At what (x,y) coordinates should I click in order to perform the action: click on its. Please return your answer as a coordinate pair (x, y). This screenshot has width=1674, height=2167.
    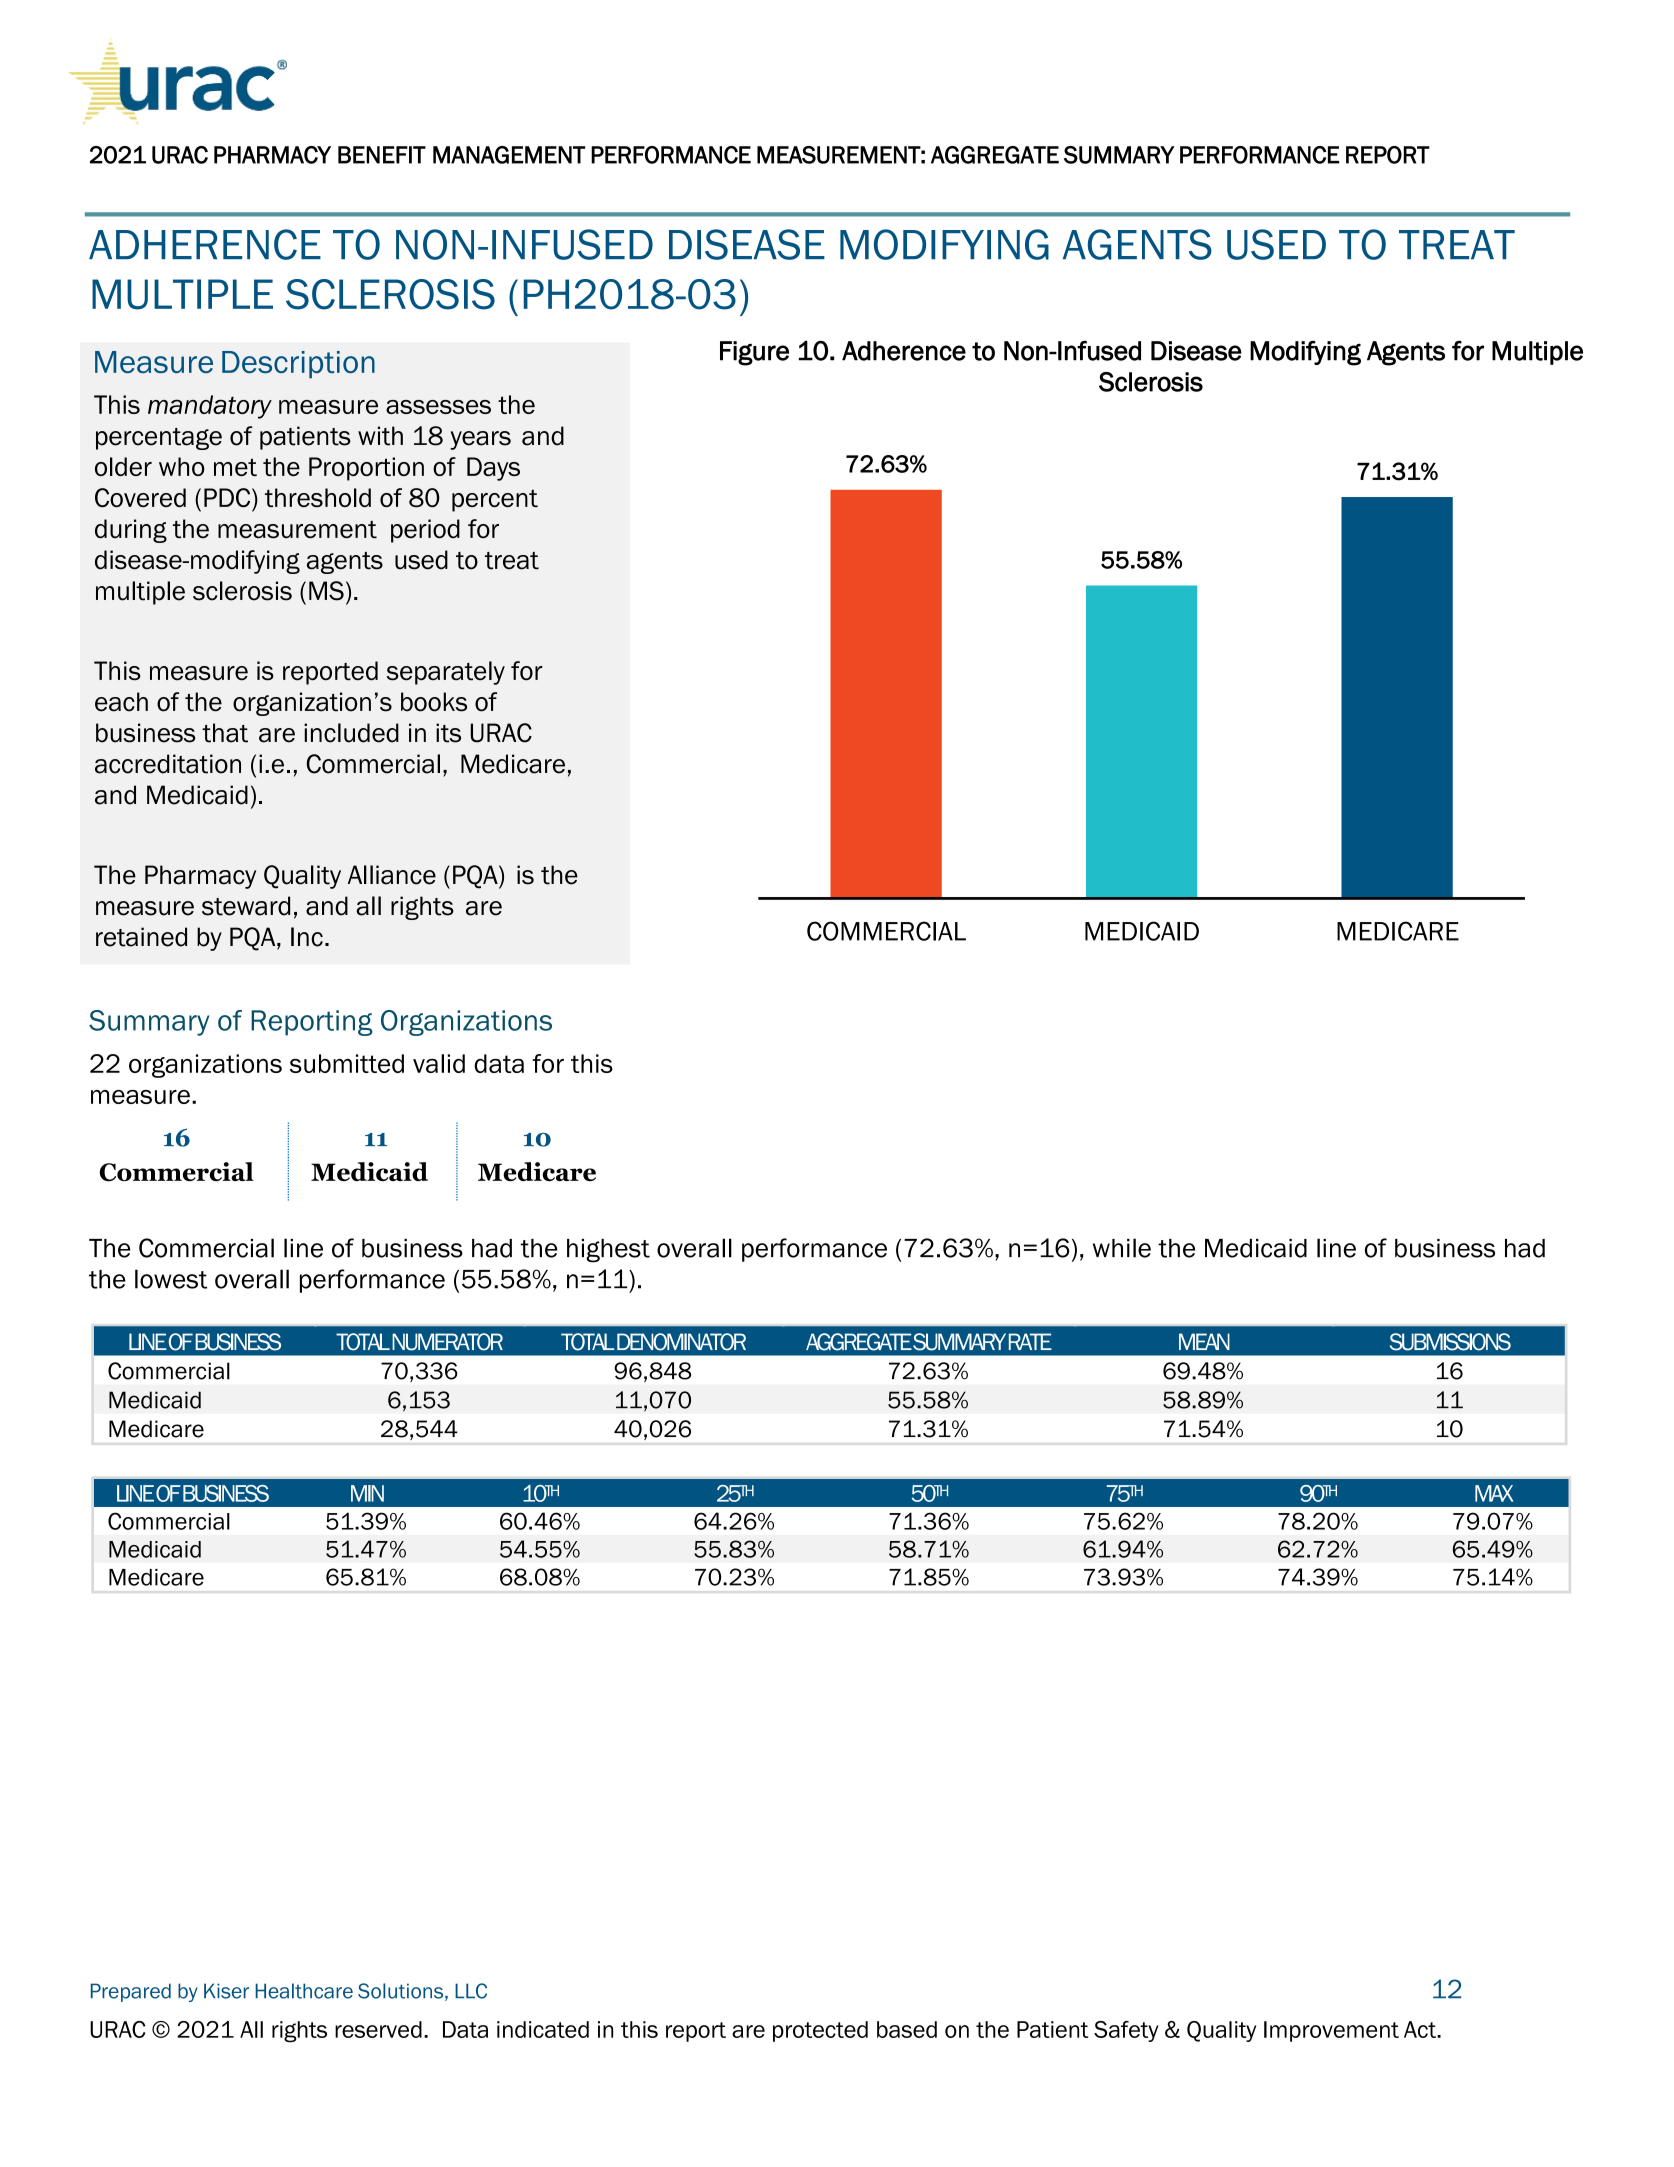
    Looking at the image, I should click on (448, 733).
